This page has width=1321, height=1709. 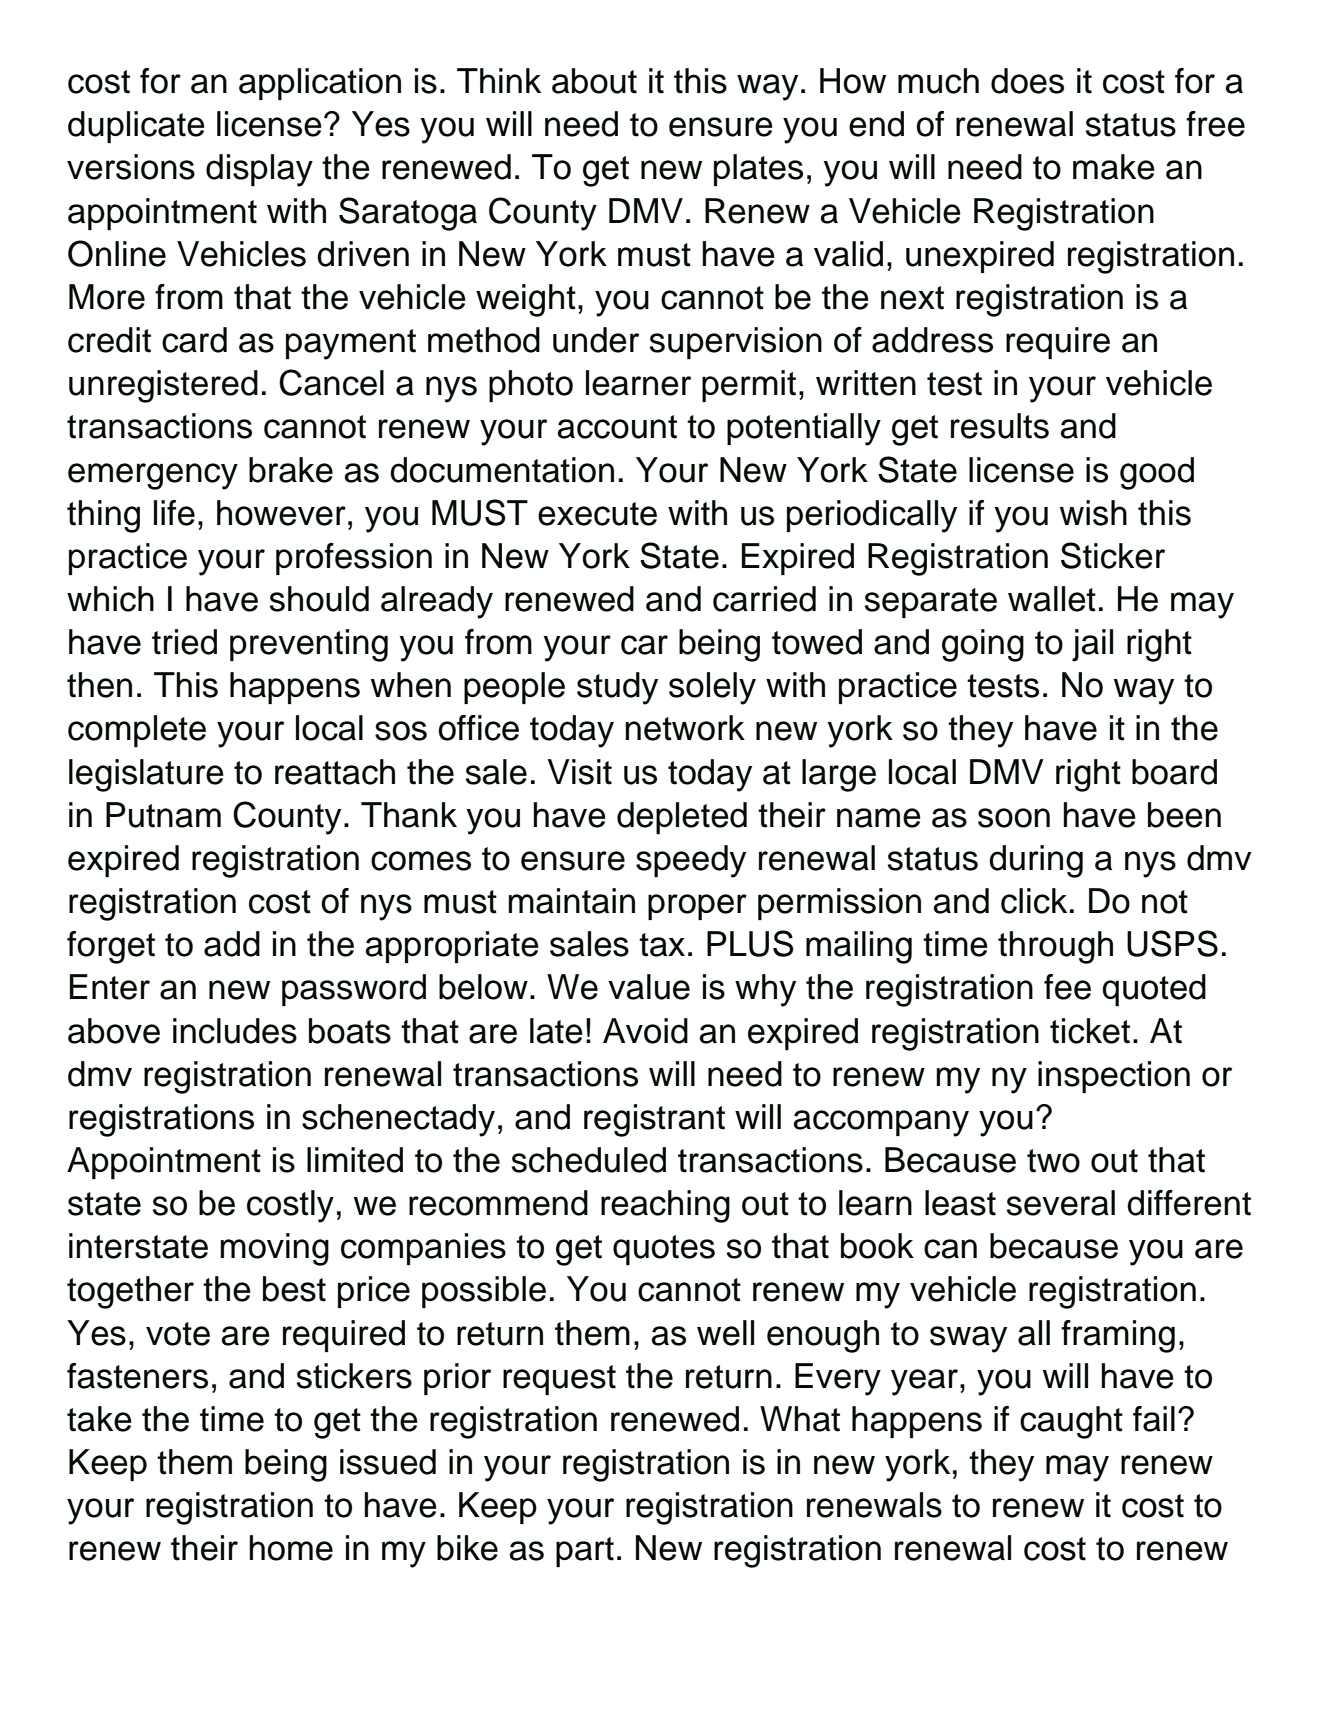 I want to click on about, so click(x=594, y=81).
